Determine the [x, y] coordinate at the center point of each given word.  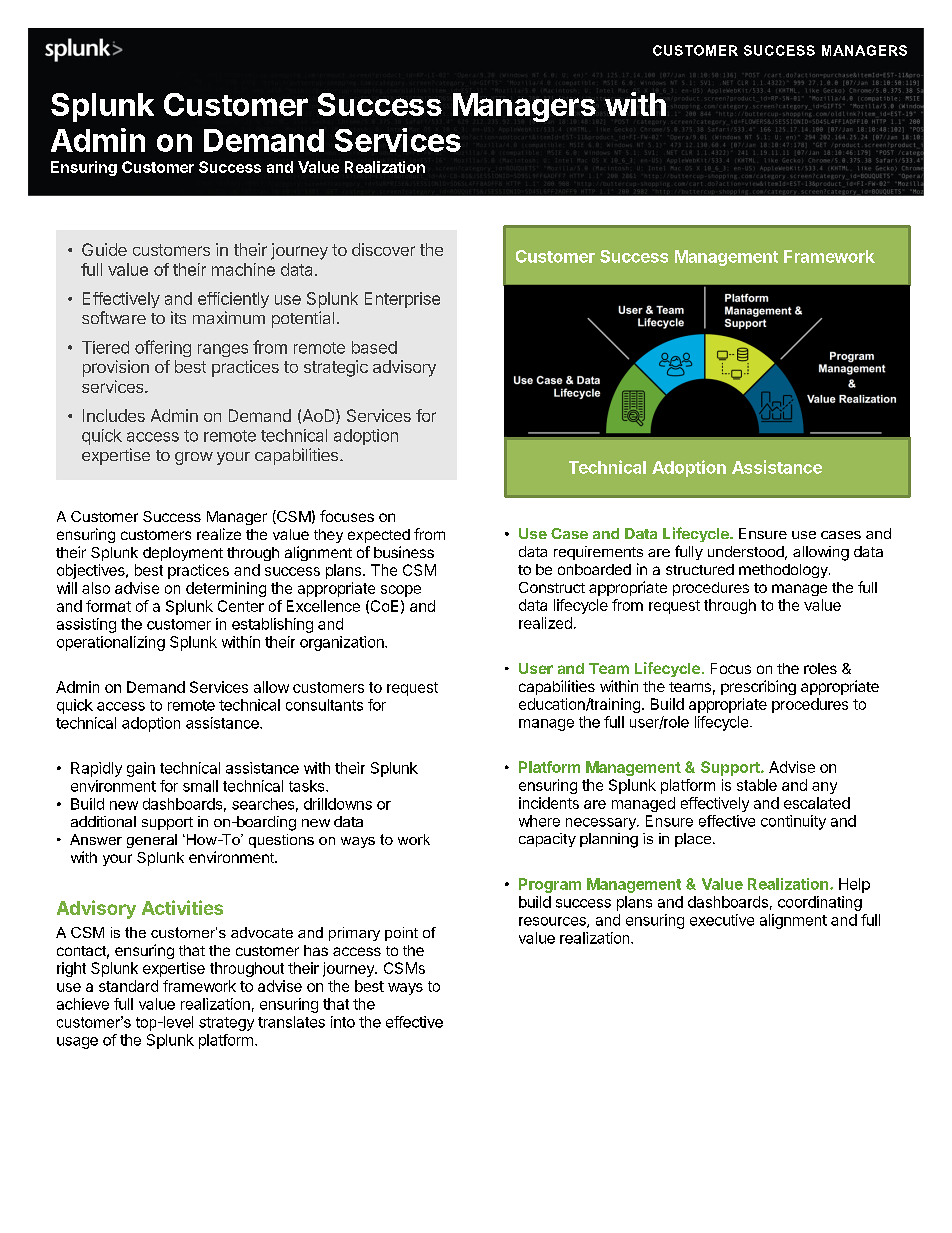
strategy [226, 1024]
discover [383, 249]
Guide [104, 249]
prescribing [758, 687]
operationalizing [111, 643]
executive [722, 920]
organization [343, 643]
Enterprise [402, 300]
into [343, 1022]
